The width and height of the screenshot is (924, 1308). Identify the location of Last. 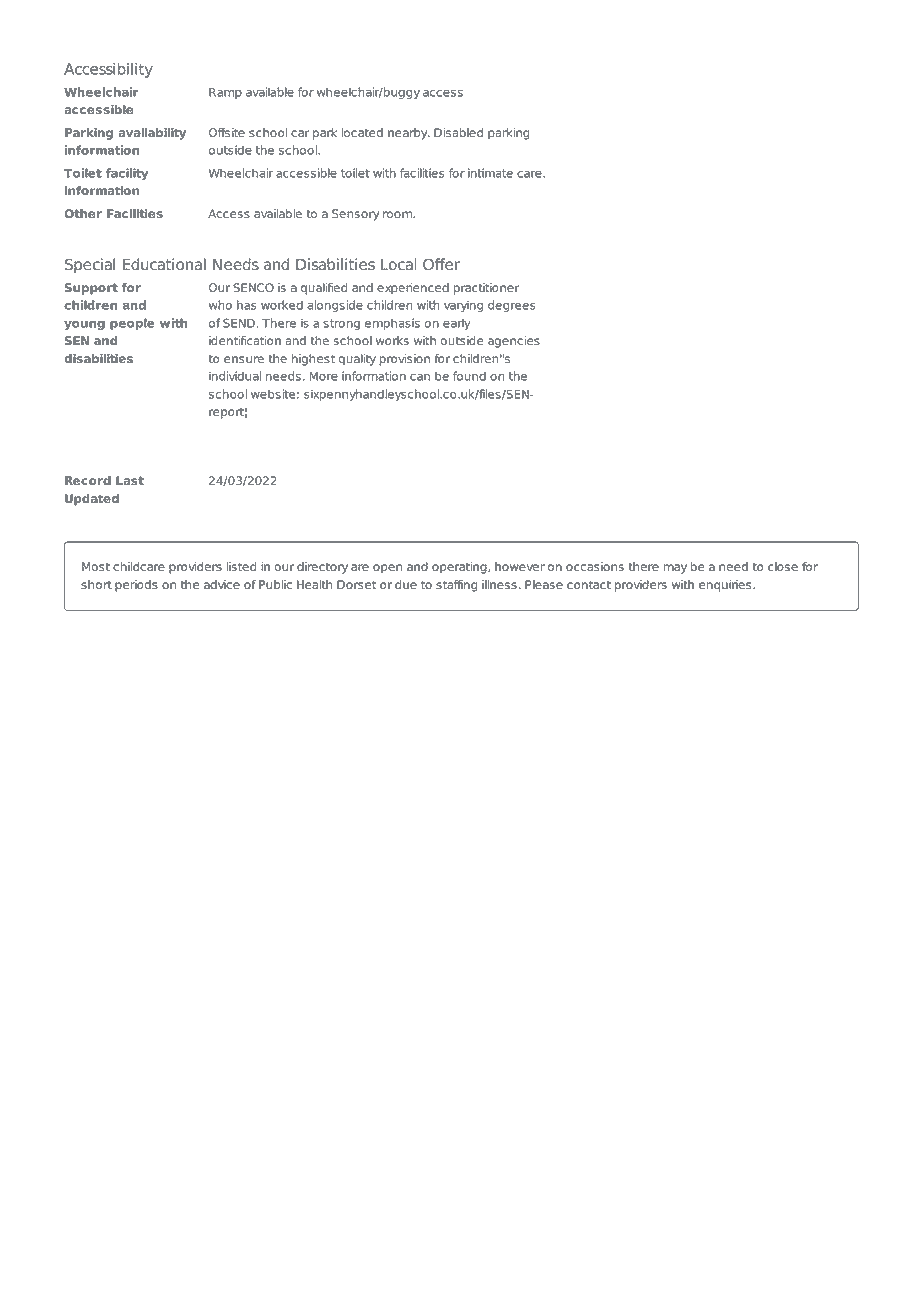
(130, 480).
